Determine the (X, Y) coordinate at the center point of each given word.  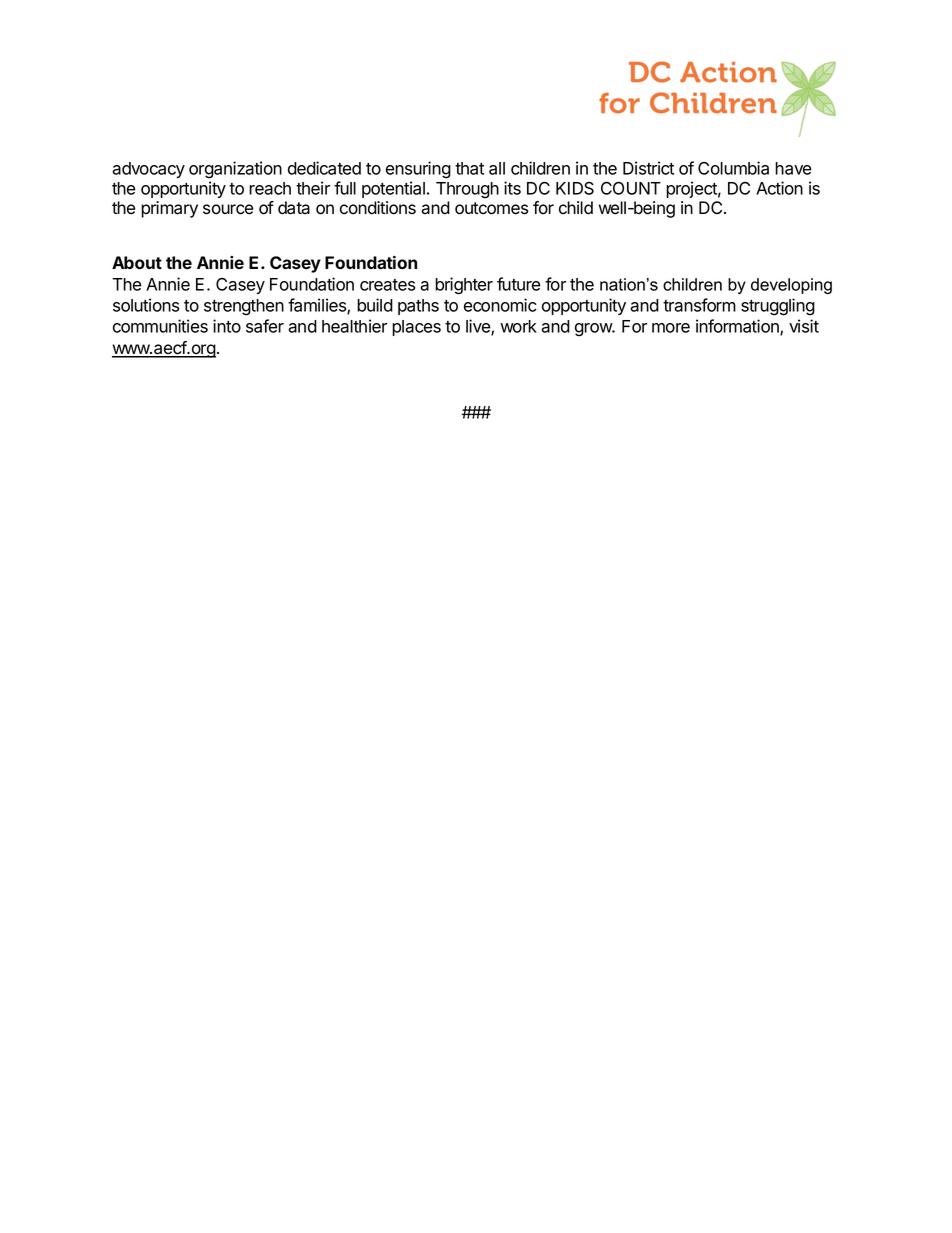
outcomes (492, 208)
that (469, 168)
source (228, 209)
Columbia (733, 168)
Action (779, 188)
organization (235, 170)
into (227, 326)
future (519, 284)
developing (791, 286)
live (479, 327)
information (738, 327)
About (137, 262)
